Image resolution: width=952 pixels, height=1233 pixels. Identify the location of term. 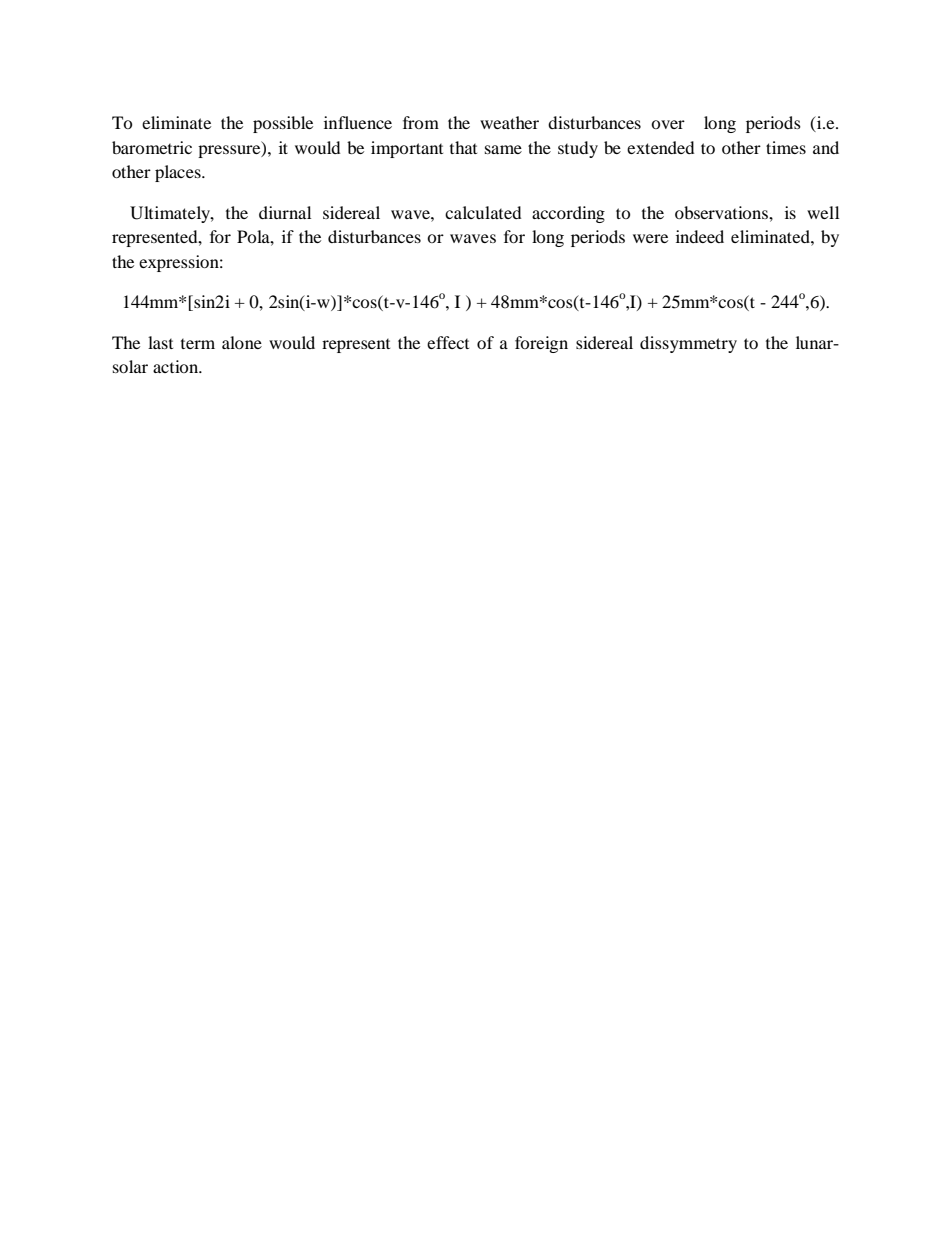
(198, 343).
